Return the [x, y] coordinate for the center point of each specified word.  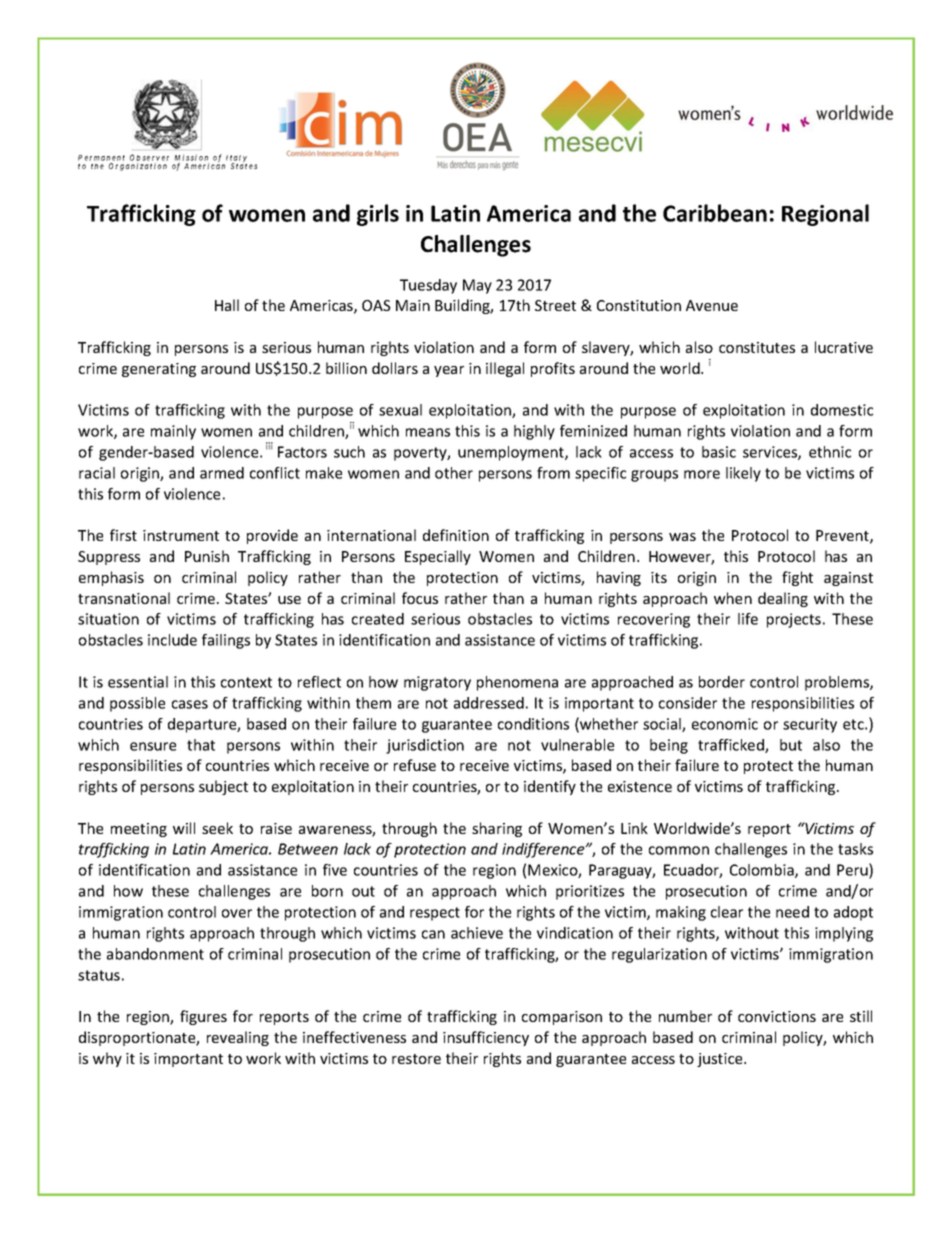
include [172, 640]
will [184, 828]
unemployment [512, 453]
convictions [777, 1016]
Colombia [763, 871]
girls [378, 215]
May [477, 286]
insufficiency [486, 1038]
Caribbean [715, 213]
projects [794, 620]
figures [203, 1017]
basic [719, 452]
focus [420, 598]
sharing [497, 829]
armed [222, 473]
